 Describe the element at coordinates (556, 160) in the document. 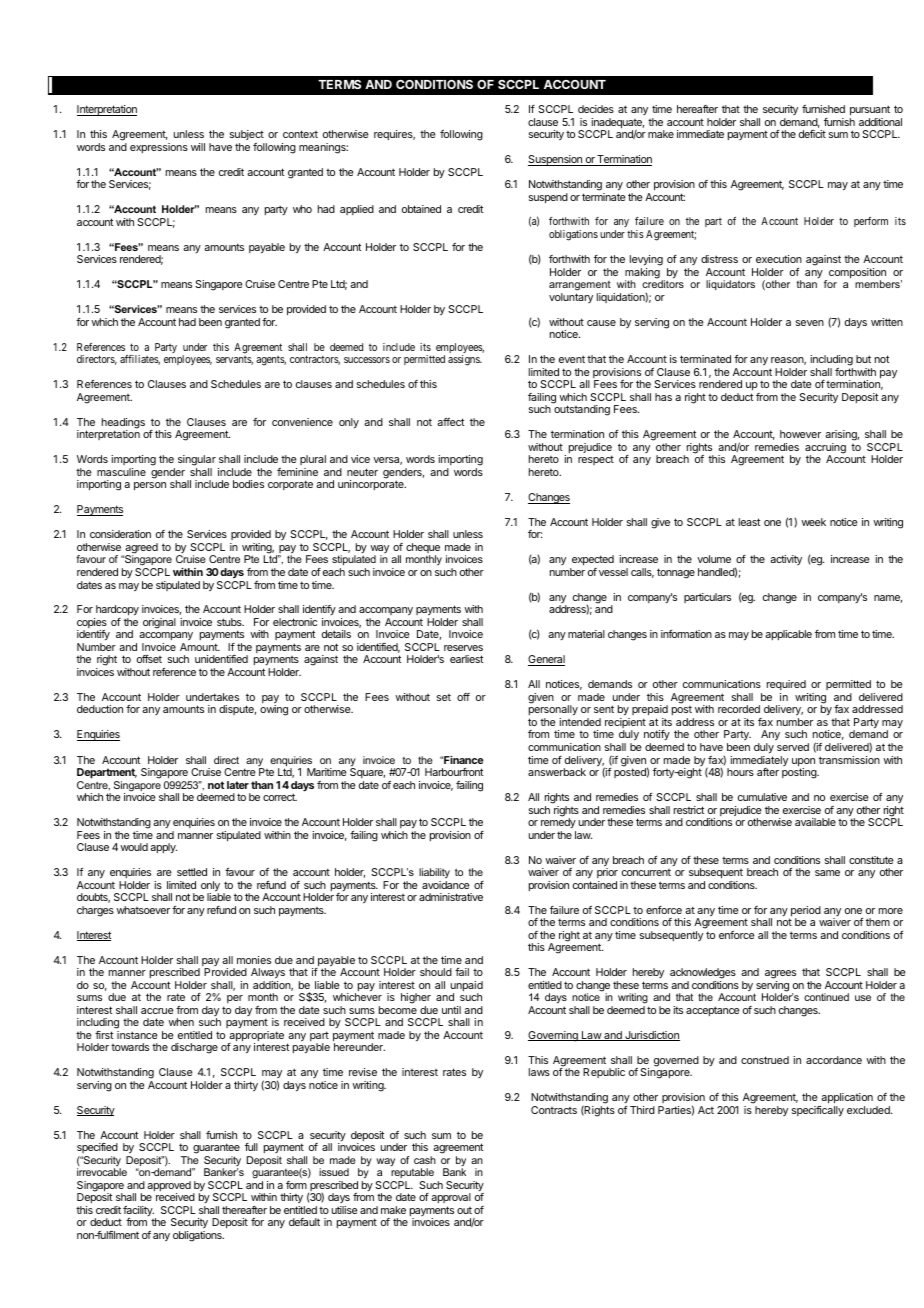

I see `Suspension` at that location.
